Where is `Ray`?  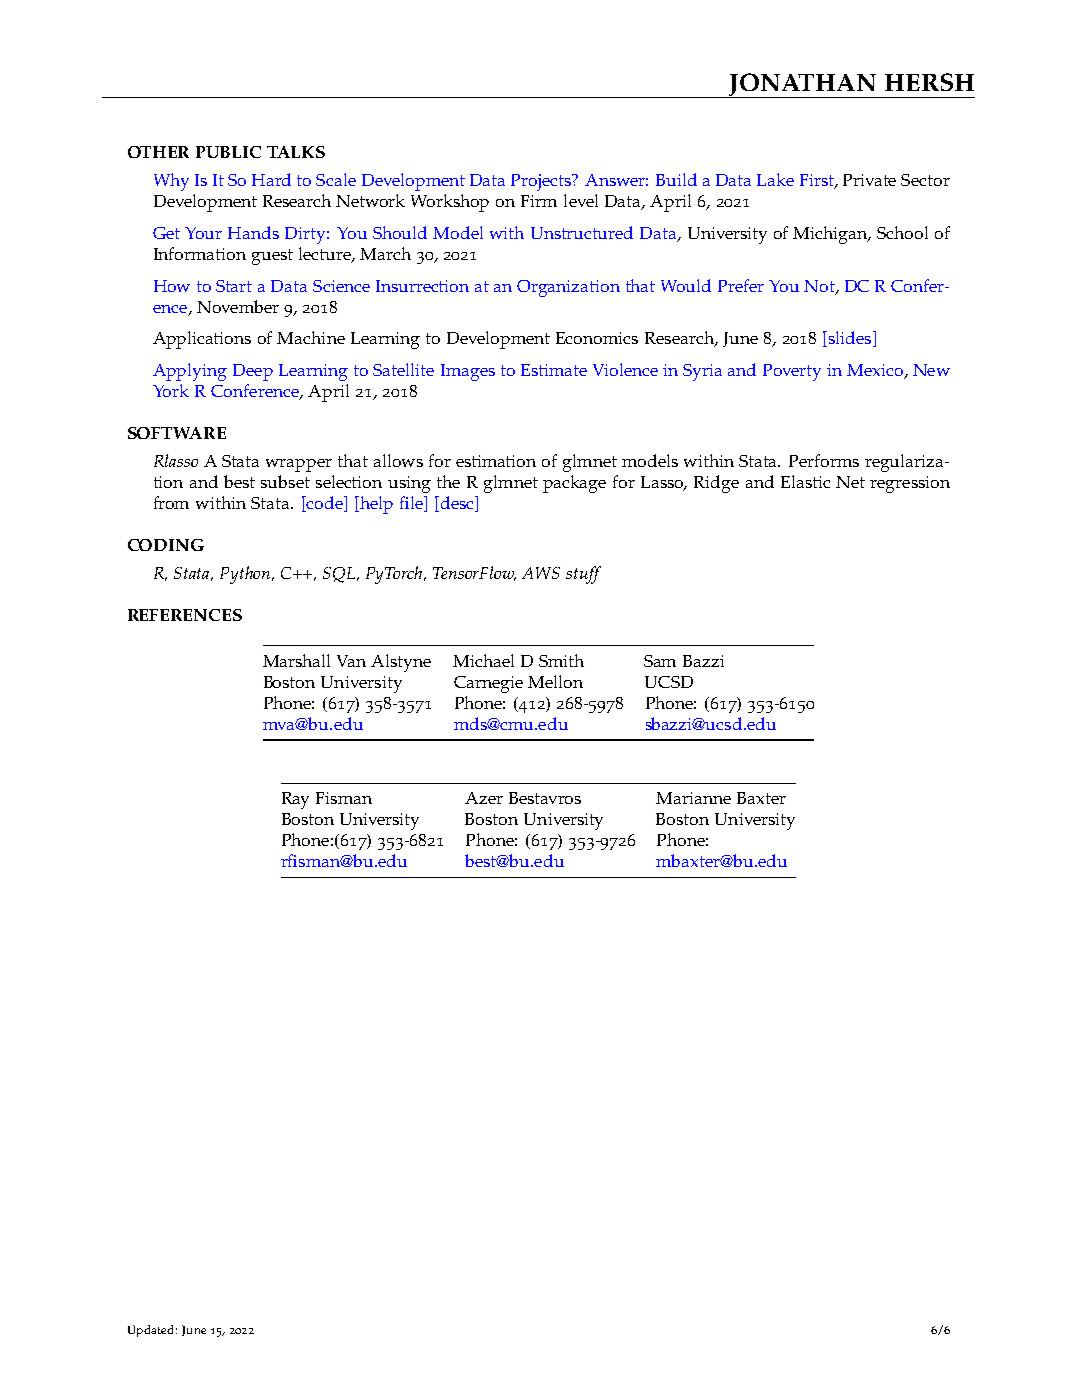
Ray is located at coordinates (295, 800).
